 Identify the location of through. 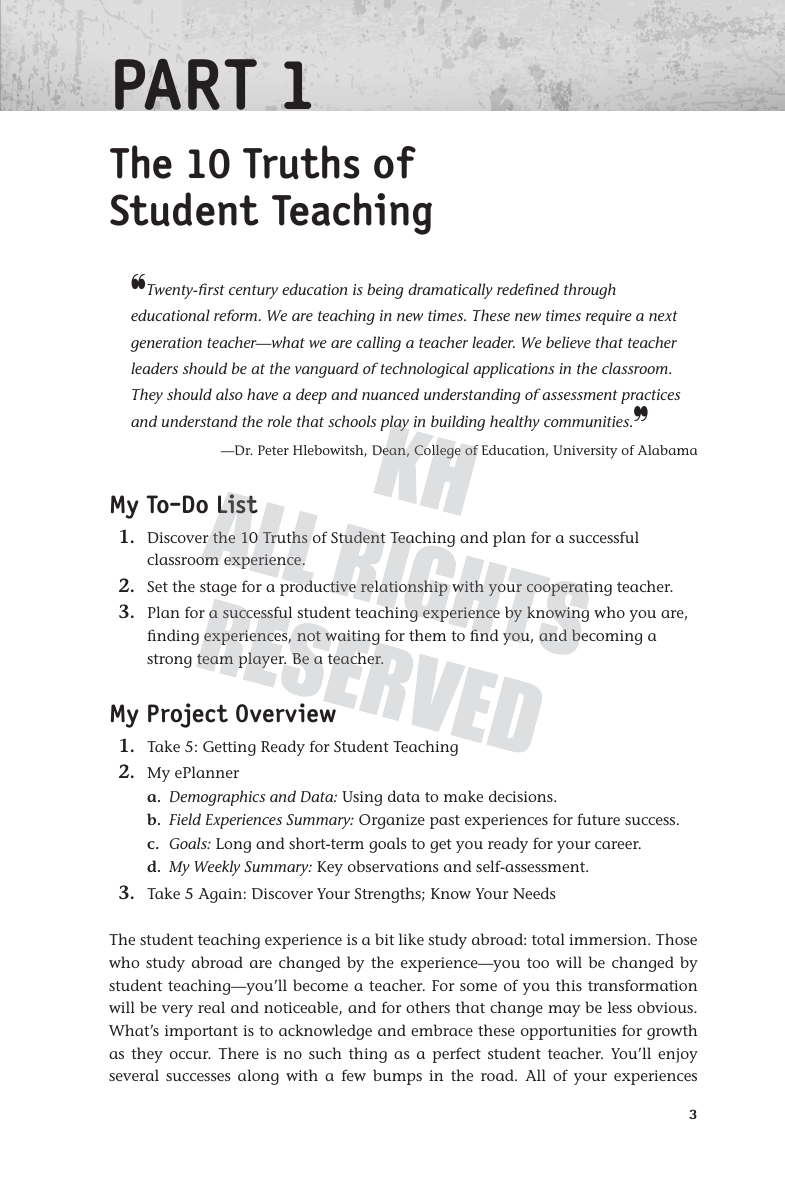
(590, 291).
